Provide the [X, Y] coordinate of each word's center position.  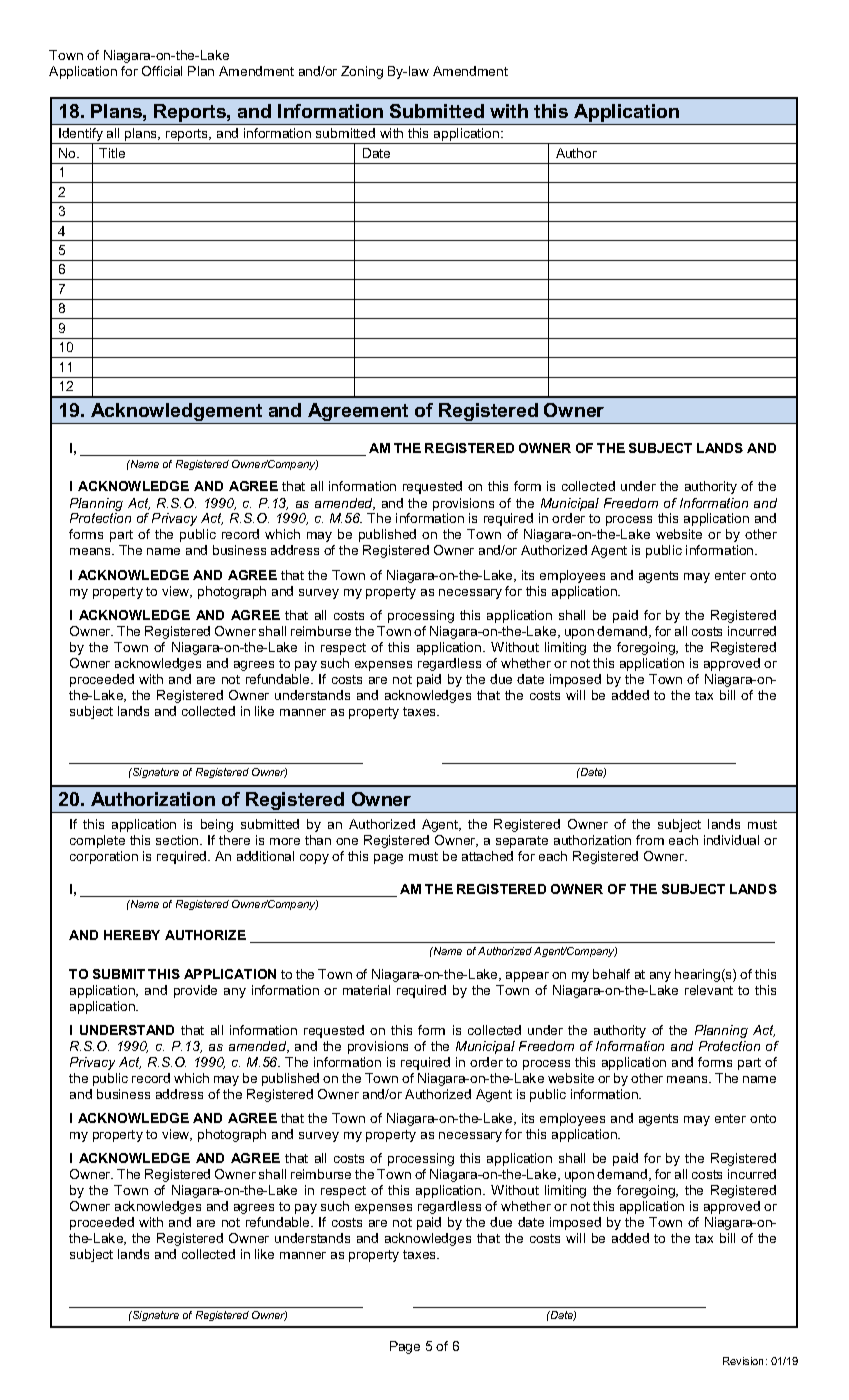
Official [162, 71]
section [178, 840]
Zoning [362, 72]
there [234, 840]
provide [195, 991]
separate [522, 842]
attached [487, 856]
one [347, 841]
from [650, 840]
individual [731, 840]
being [217, 825]
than [318, 840]
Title [112, 153]
